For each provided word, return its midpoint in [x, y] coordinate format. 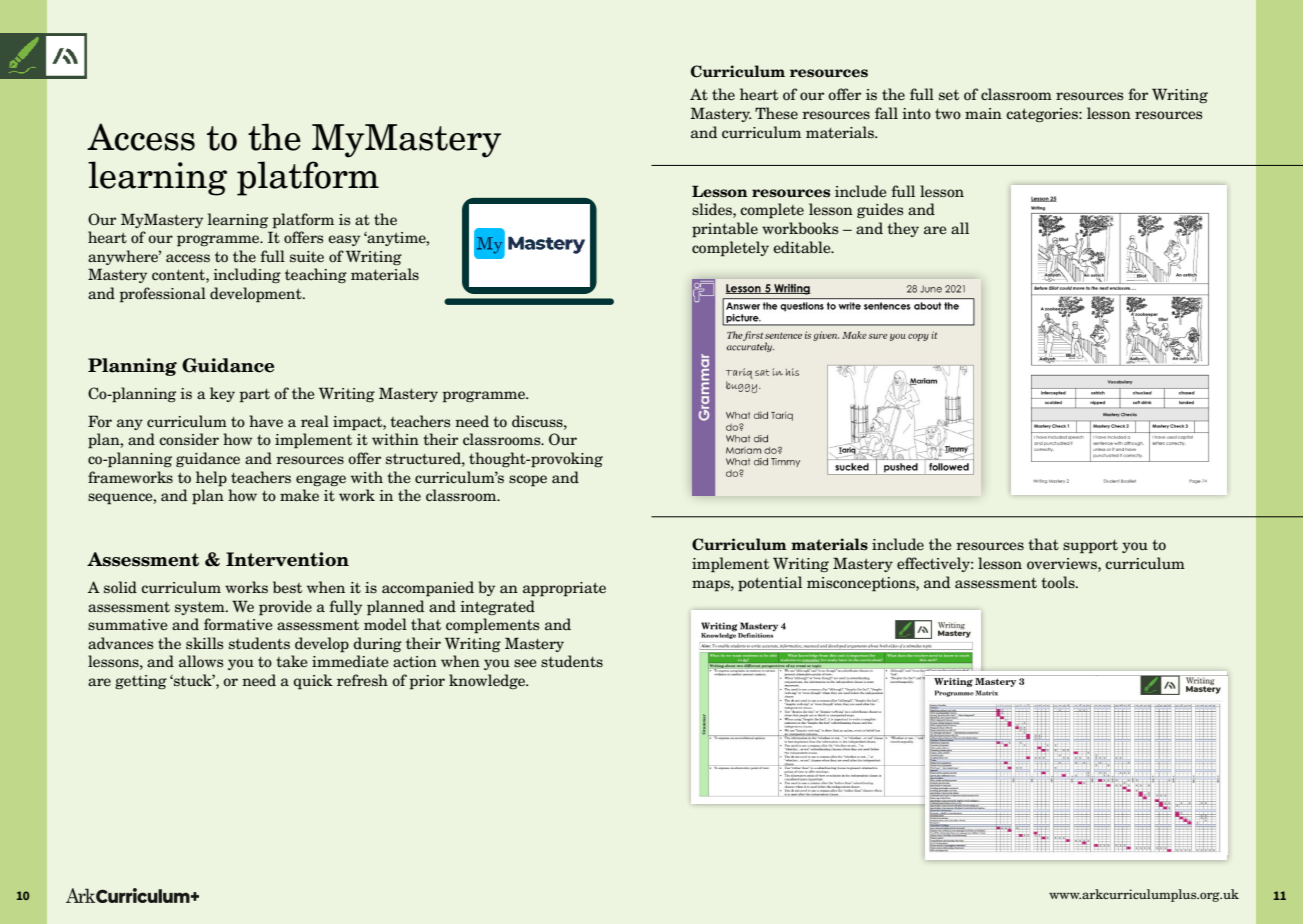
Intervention [287, 559]
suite [307, 257]
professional [162, 295]
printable [725, 230]
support [1090, 547]
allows [201, 661]
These [776, 113]
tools [1059, 582]
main [983, 113]
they [903, 229]
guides [880, 210]
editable [803, 247]
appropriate [564, 589]
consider [189, 439]
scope [528, 481]
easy [344, 240]
